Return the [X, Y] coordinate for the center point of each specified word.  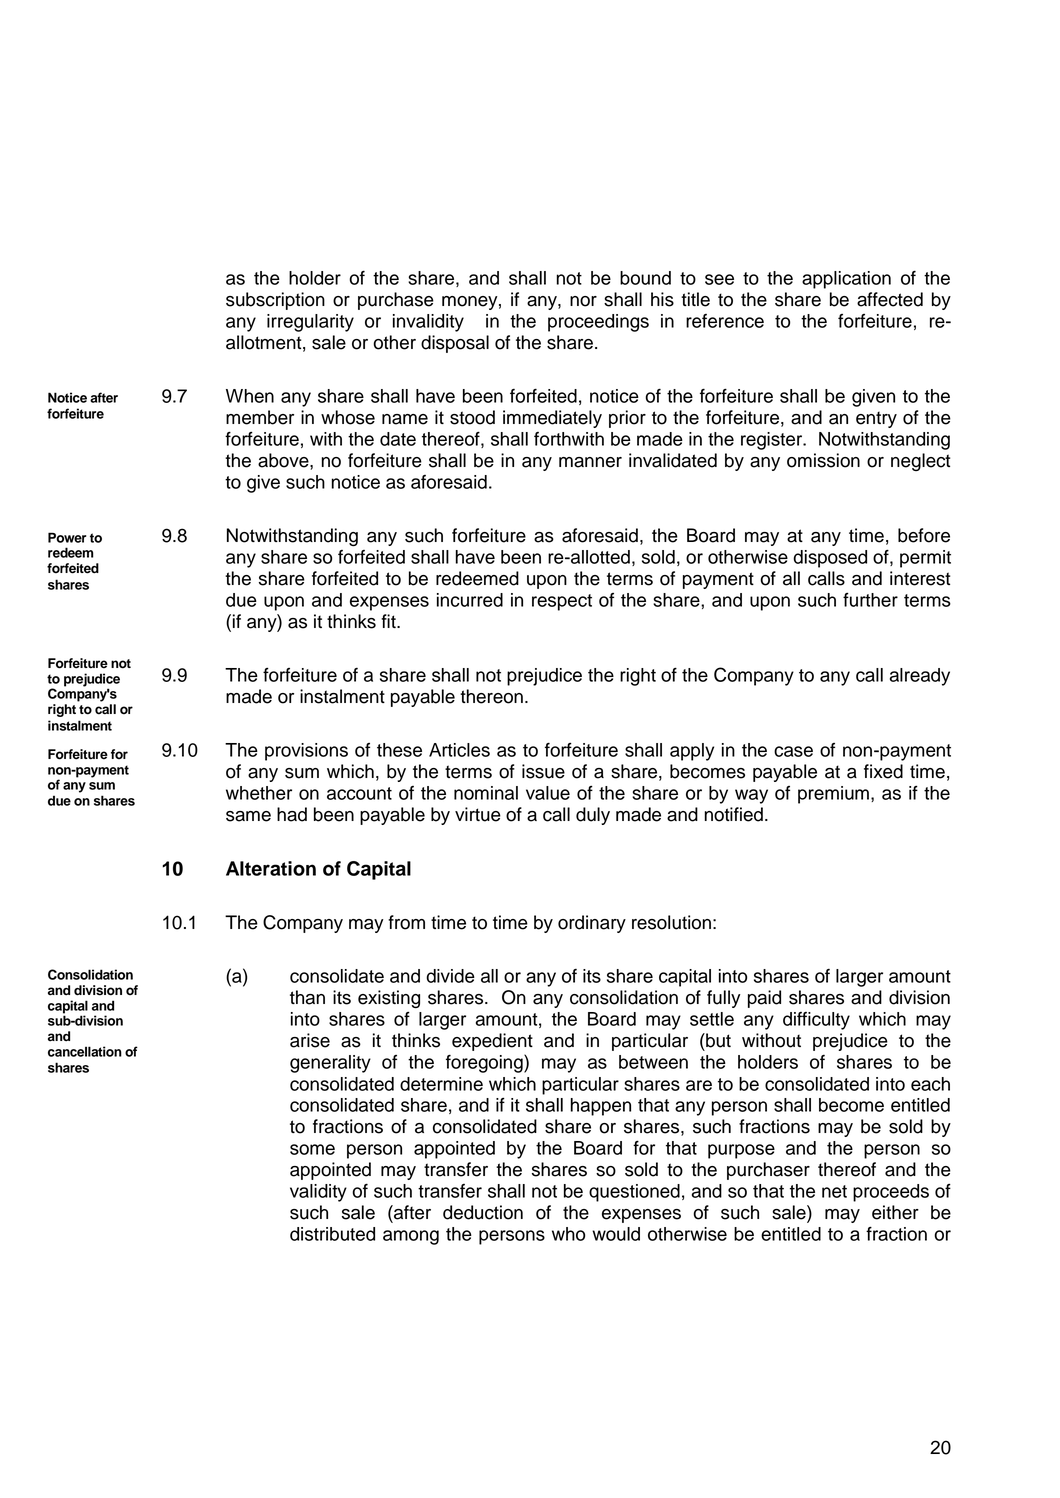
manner [590, 462]
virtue [478, 814]
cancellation [85, 1051]
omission [823, 460]
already [920, 677]
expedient [492, 1042]
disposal [455, 344]
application [846, 280]
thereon [491, 696]
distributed [332, 1234]
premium [833, 795]
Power [67, 537]
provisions [306, 752]
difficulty [816, 1021]
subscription [275, 301]
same [248, 816]
